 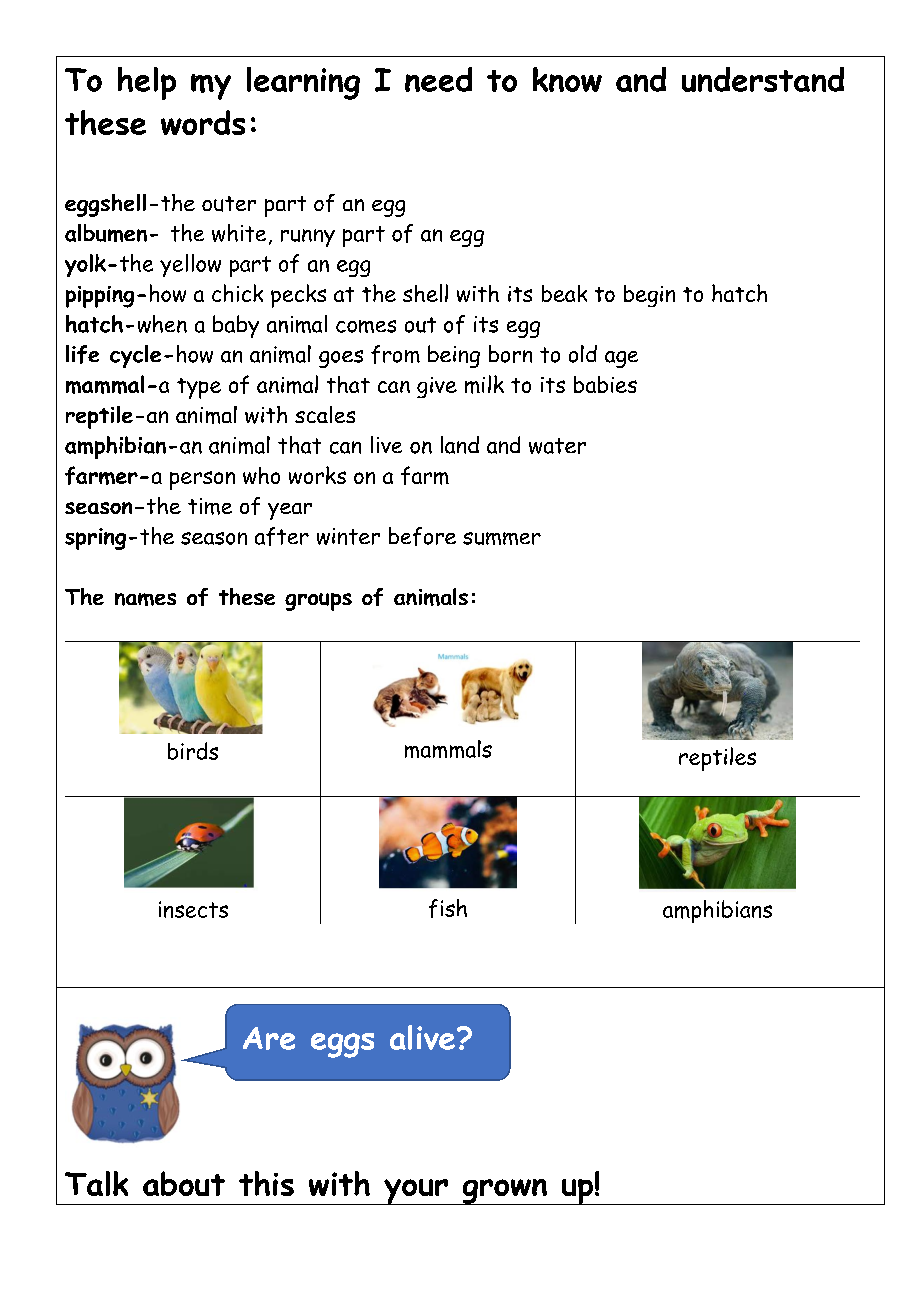 What do you see at coordinates (763, 79) in the page?
I see `understand` at bounding box center [763, 79].
